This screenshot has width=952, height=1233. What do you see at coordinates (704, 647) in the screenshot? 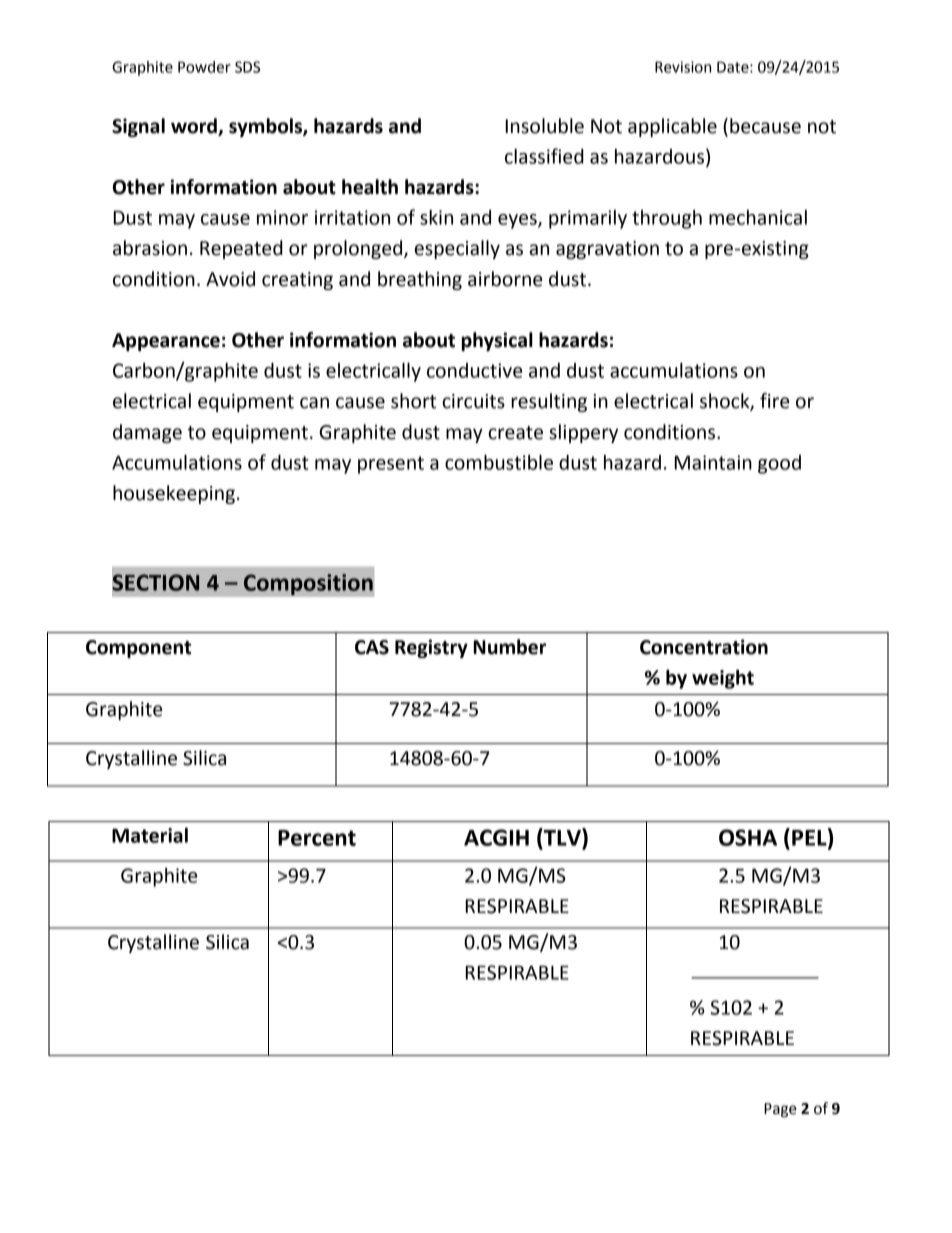
I see `Concentration` at bounding box center [704, 647].
